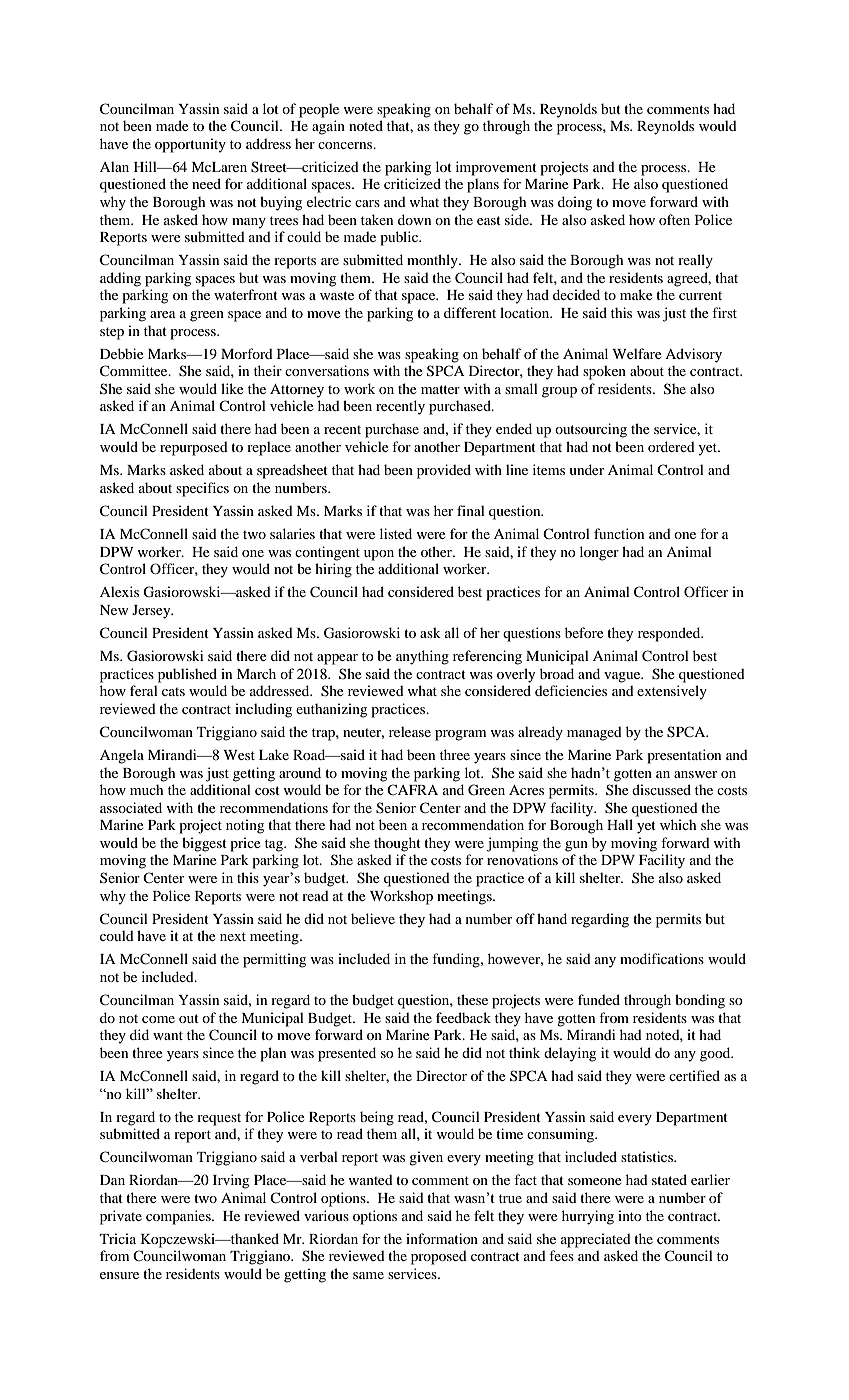 This screenshot has width=849, height=1400. What do you see at coordinates (671, 446) in the screenshot?
I see `ordered` at bounding box center [671, 446].
